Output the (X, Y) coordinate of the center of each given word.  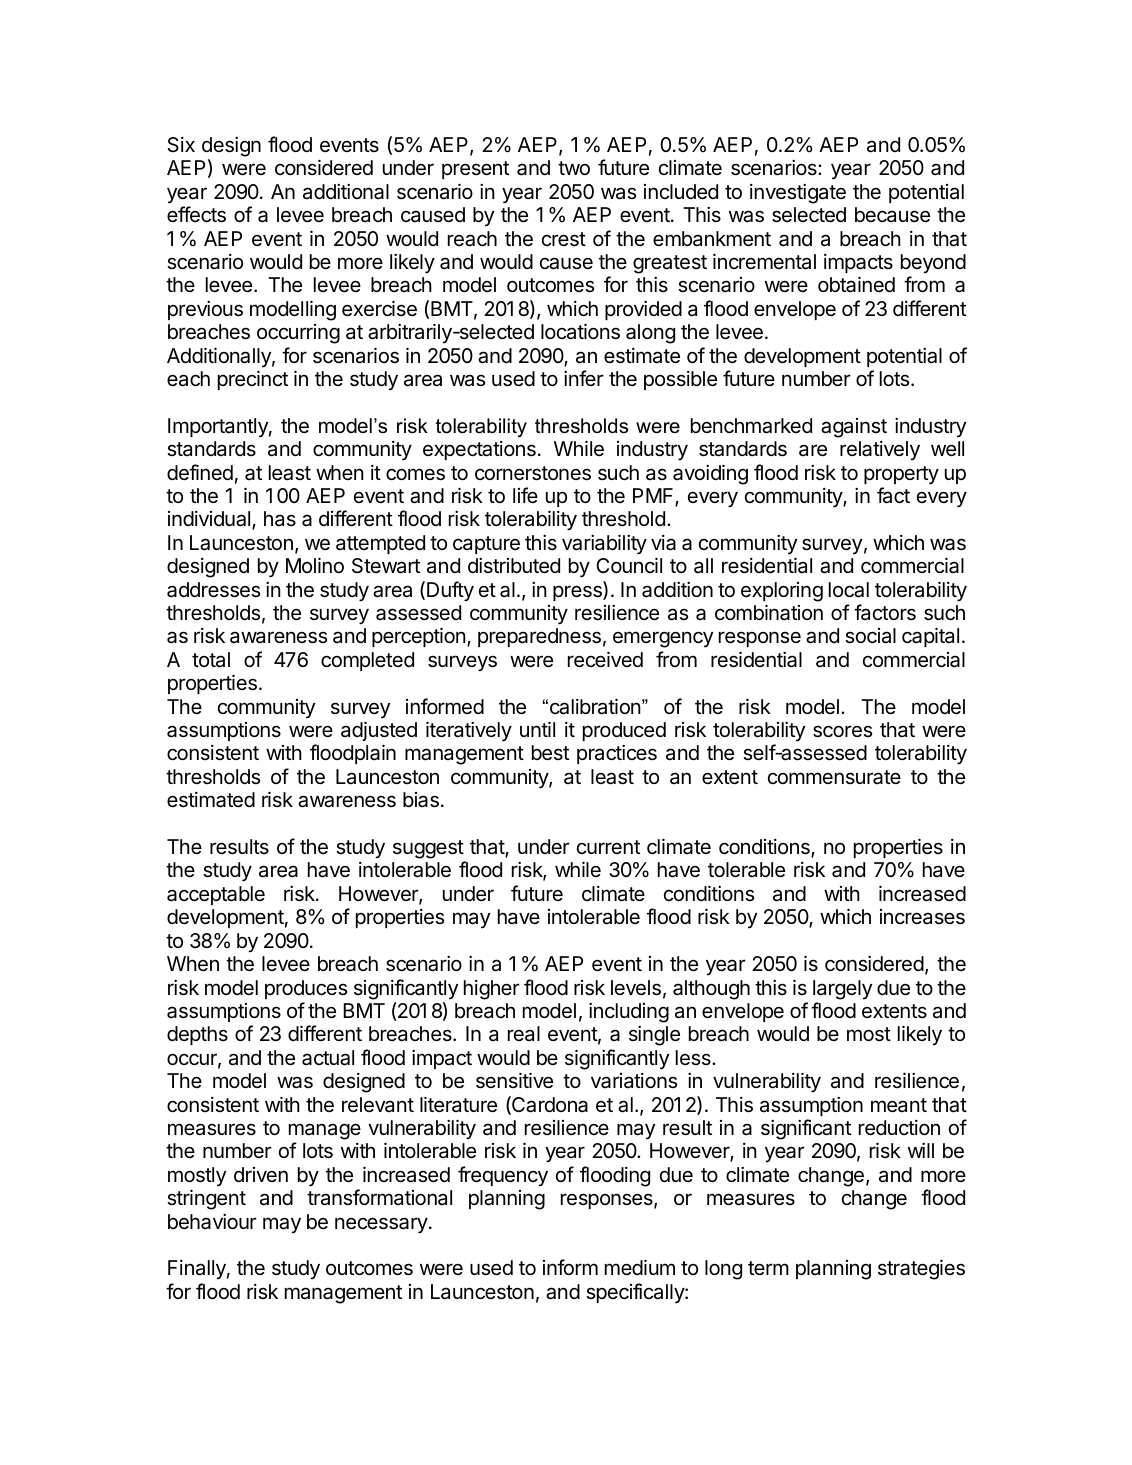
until (537, 729)
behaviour (212, 1222)
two (574, 168)
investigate (798, 194)
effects (196, 214)
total (211, 660)
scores (842, 731)
